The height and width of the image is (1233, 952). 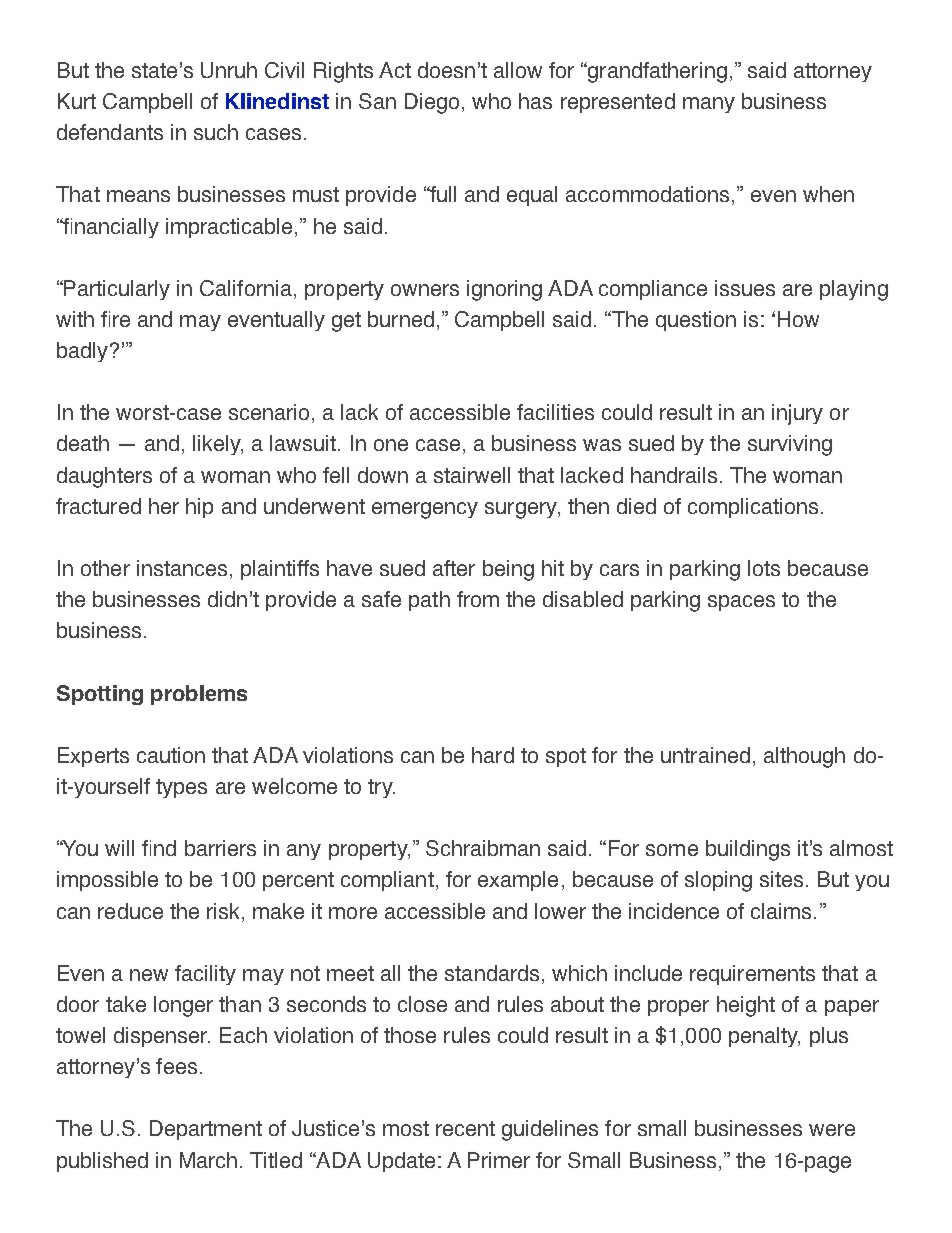 What do you see at coordinates (741, 603) in the image?
I see `spaces` at bounding box center [741, 603].
